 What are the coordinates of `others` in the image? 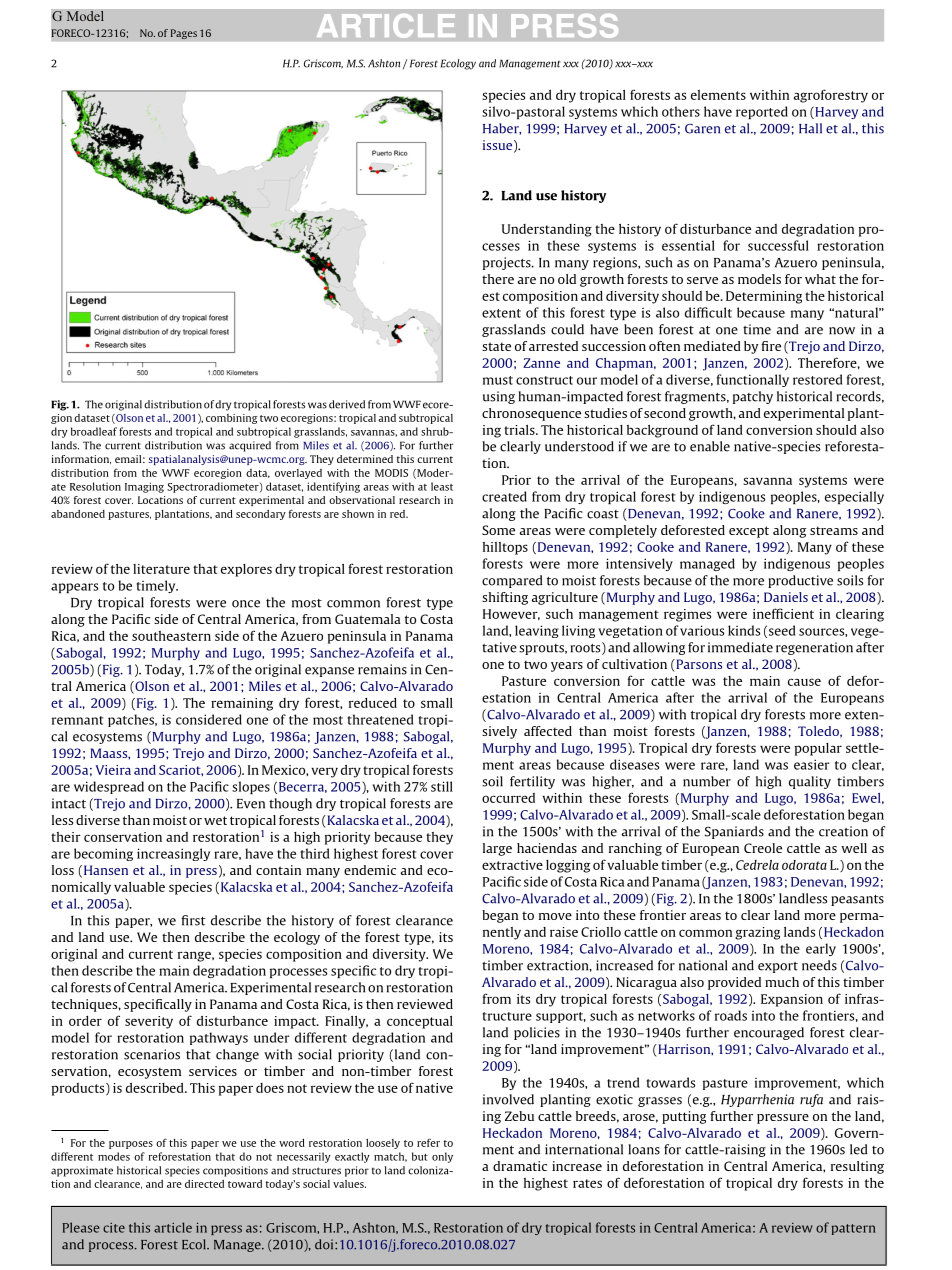 It's located at (681, 111).
